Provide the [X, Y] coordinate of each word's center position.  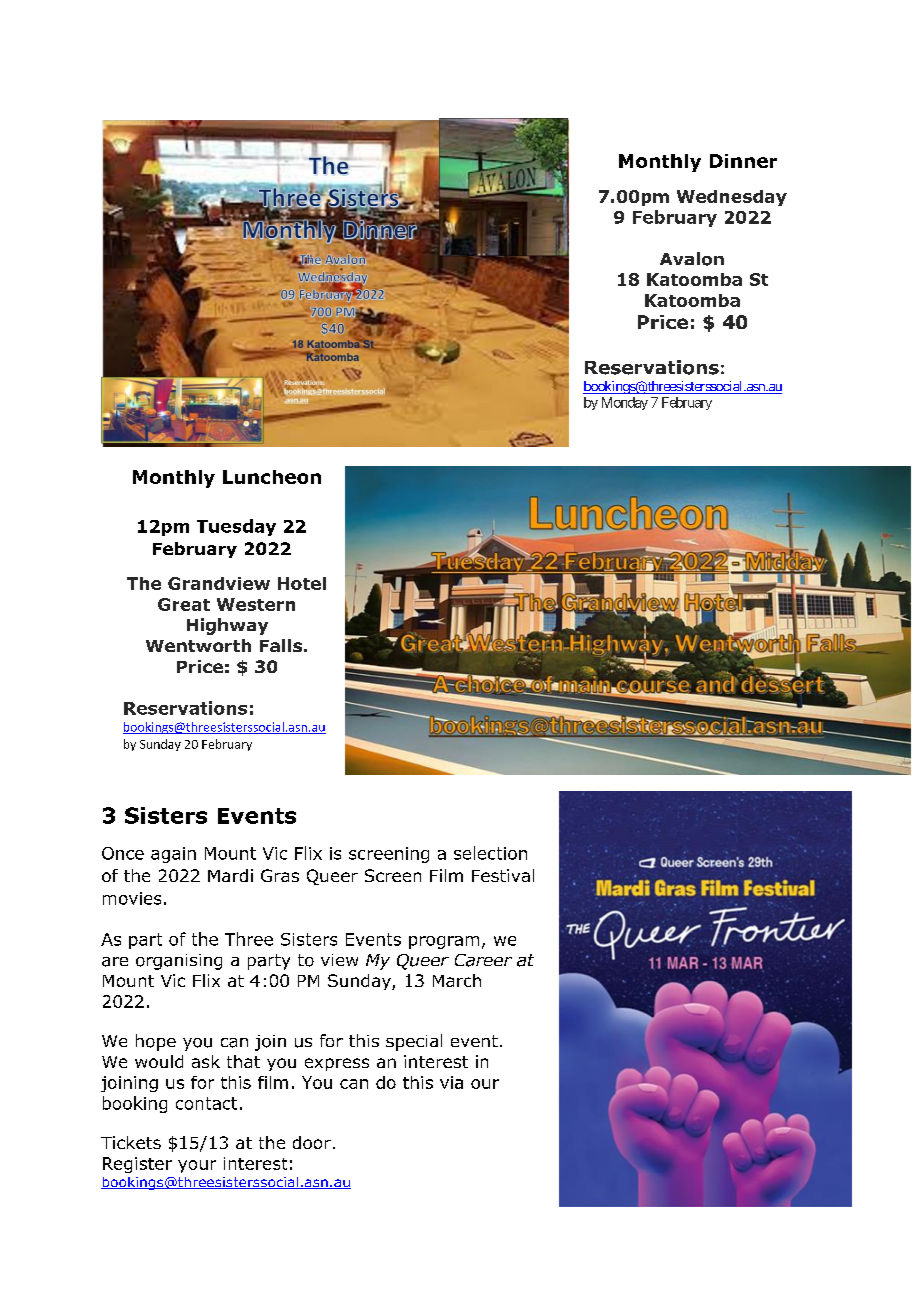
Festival [503, 875]
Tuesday [236, 527]
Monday [625, 403]
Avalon [692, 259]
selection [490, 853]
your [197, 1166]
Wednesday [732, 198]
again [173, 855]
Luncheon [272, 477]
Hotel [302, 583]
